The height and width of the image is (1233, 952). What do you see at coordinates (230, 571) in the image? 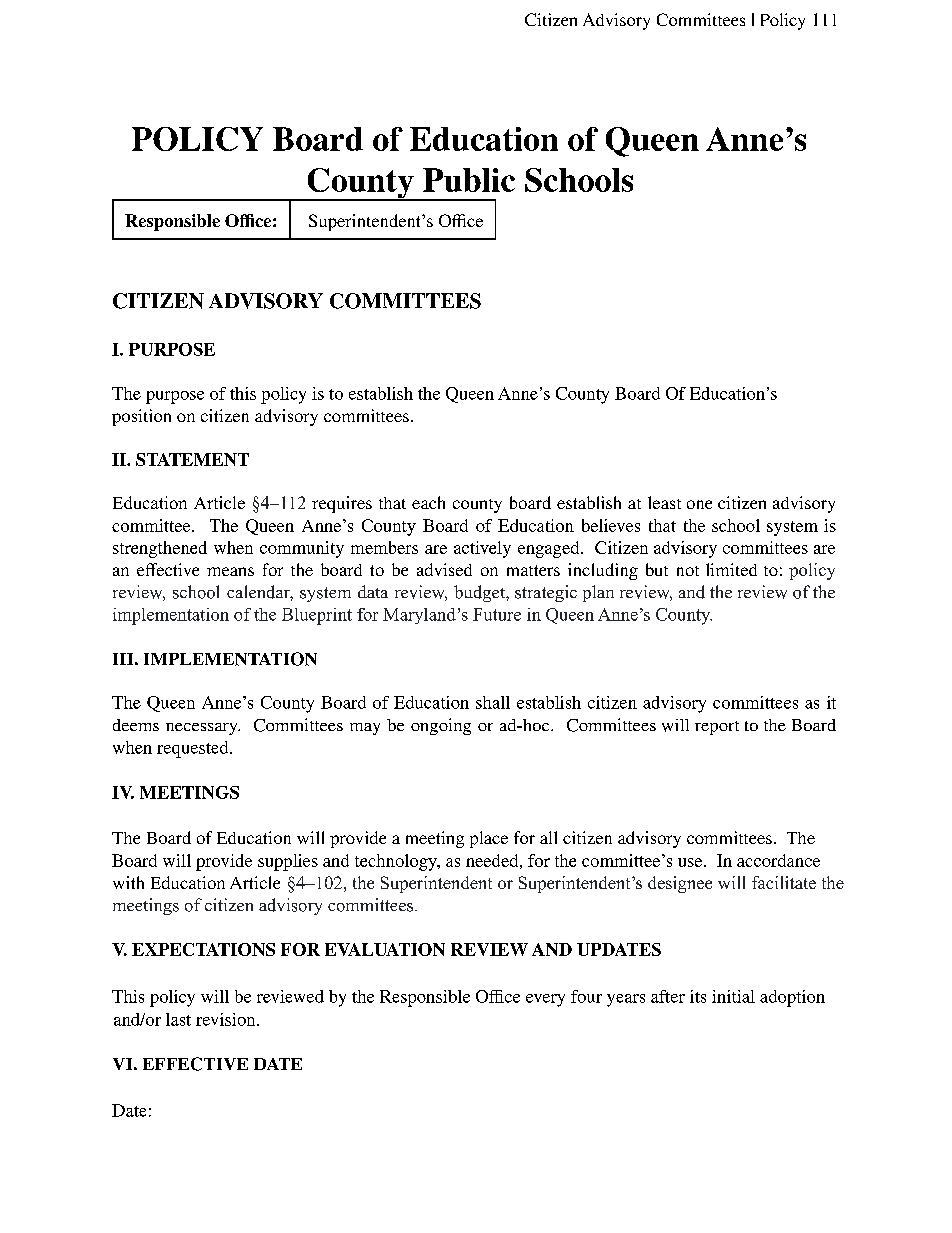
I see `means` at bounding box center [230, 571].
